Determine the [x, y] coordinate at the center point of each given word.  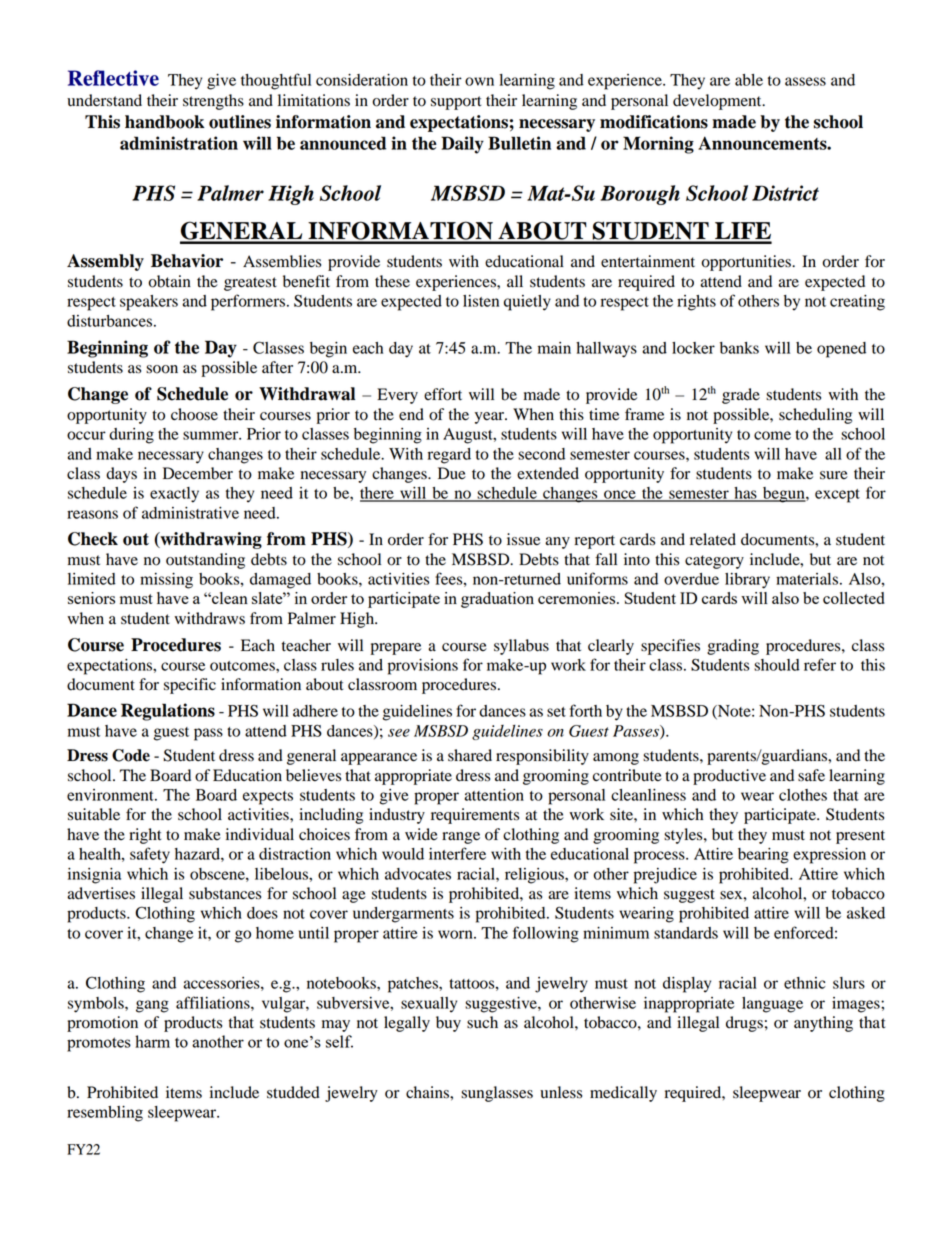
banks [739, 348]
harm [152, 1041]
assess [805, 81]
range [461, 838]
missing [166, 581]
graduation [497, 600]
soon [162, 369]
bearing [763, 856]
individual [260, 834]
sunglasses [497, 1094]
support [456, 103]
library [747, 581]
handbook [165, 122]
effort [443, 394]
